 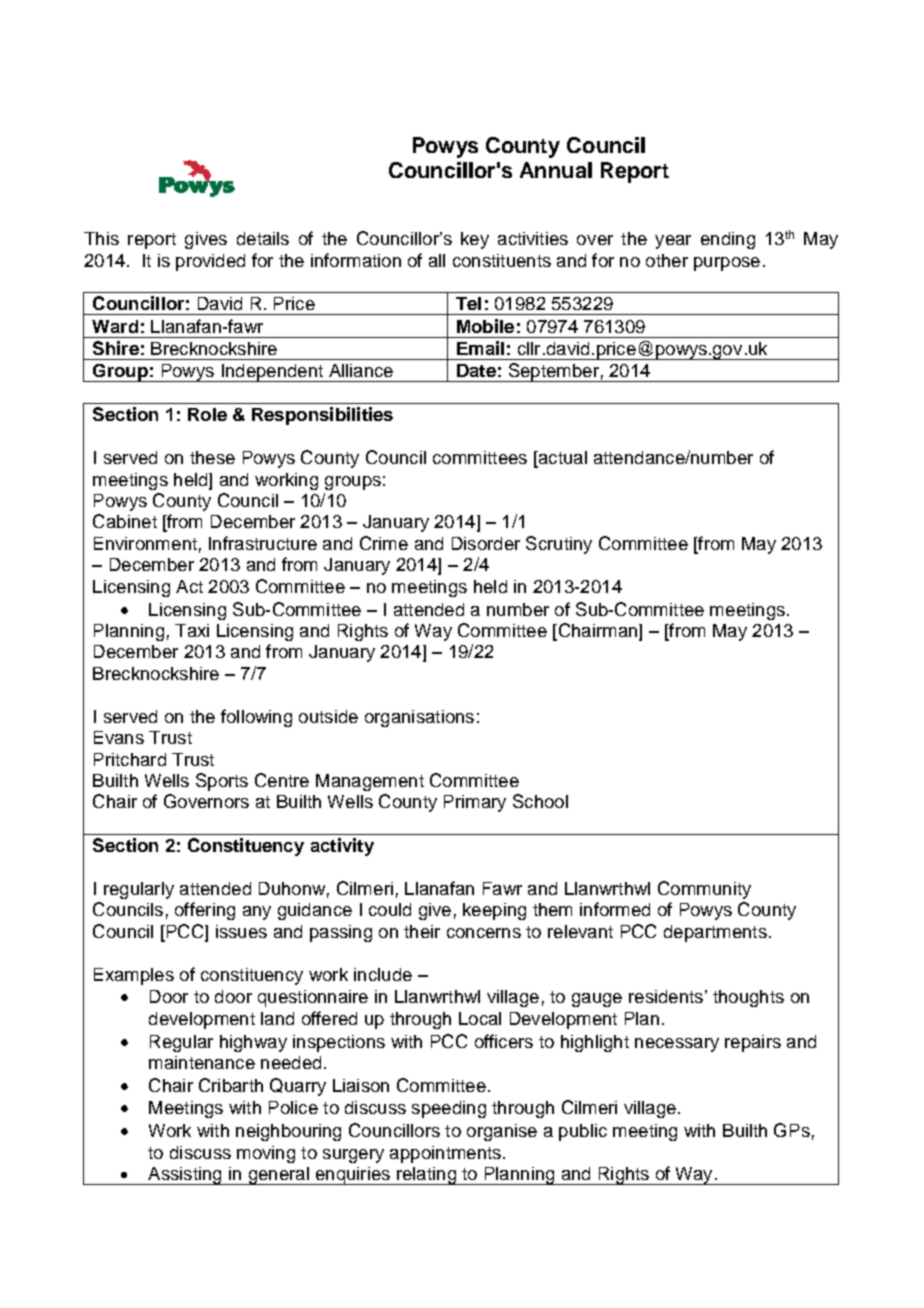 What do you see at coordinates (583, 1132) in the screenshot?
I see `public` at bounding box center [583, 1132].
